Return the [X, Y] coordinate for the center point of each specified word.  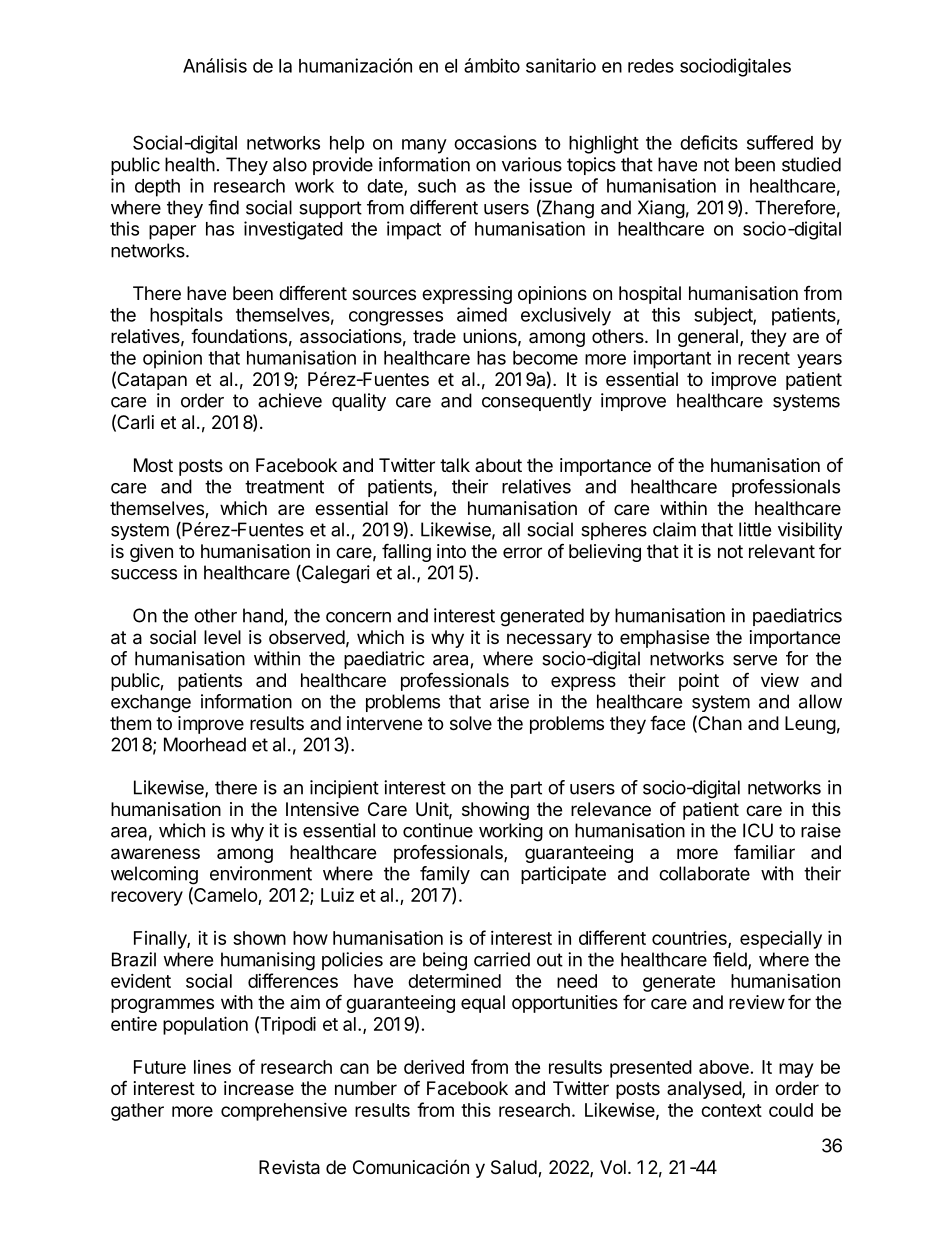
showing [495, 811]
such [437, 186]
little [755, 529]
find [223, 207]
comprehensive [284, 1112]
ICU [758, 830]
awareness [155, 854]
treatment [284, 487]
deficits [709, 142]
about [498, 465]
